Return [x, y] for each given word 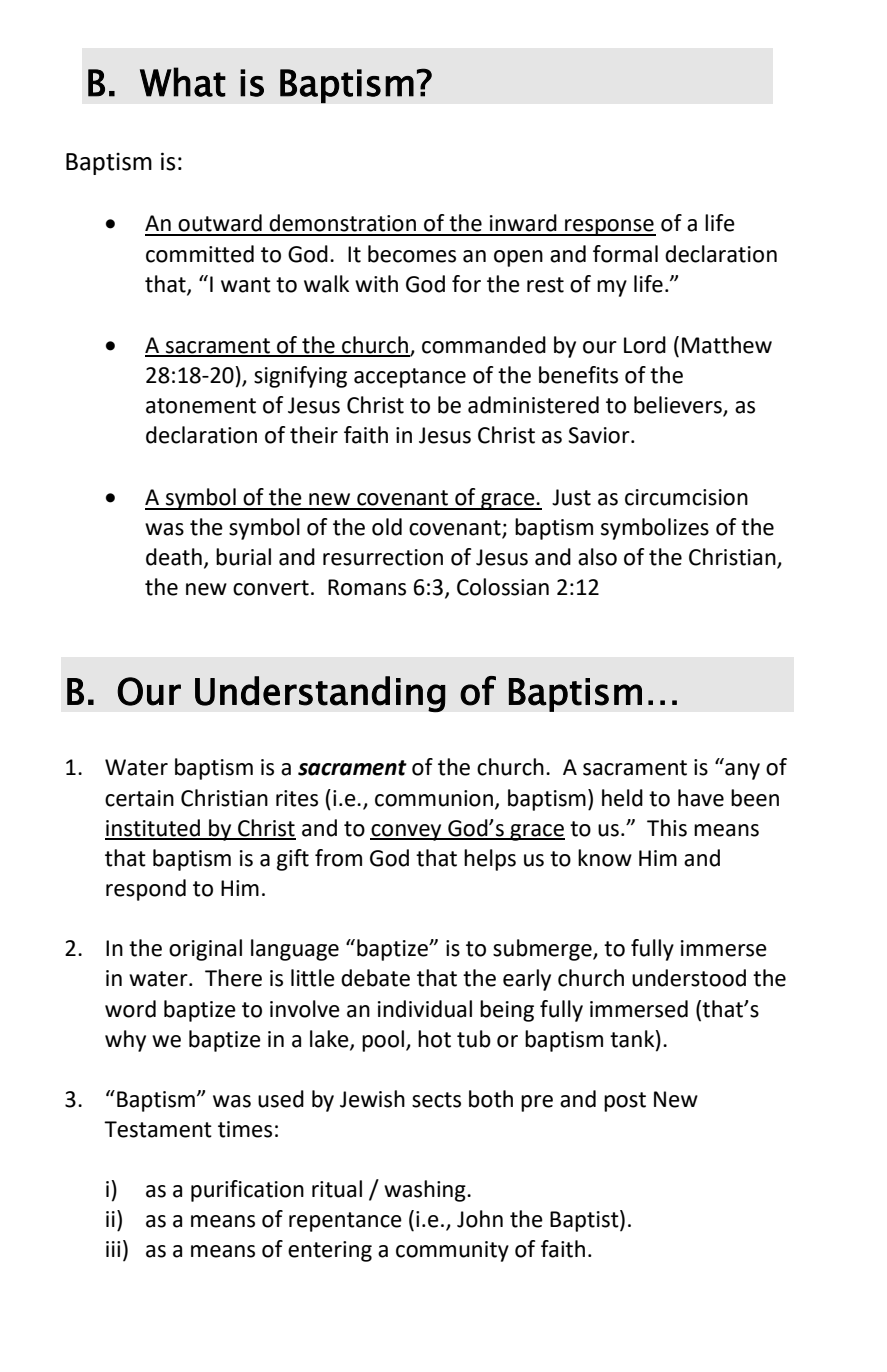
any [742, 771]
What [183, 82]
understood [689, 978]
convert [271, 588]
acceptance [410, 378]
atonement [201, 406]
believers [679, 406]
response [609, 227]
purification [247, 1191]
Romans [367, 587]
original [205, 950]
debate [375, 978]
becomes [412, 254]
